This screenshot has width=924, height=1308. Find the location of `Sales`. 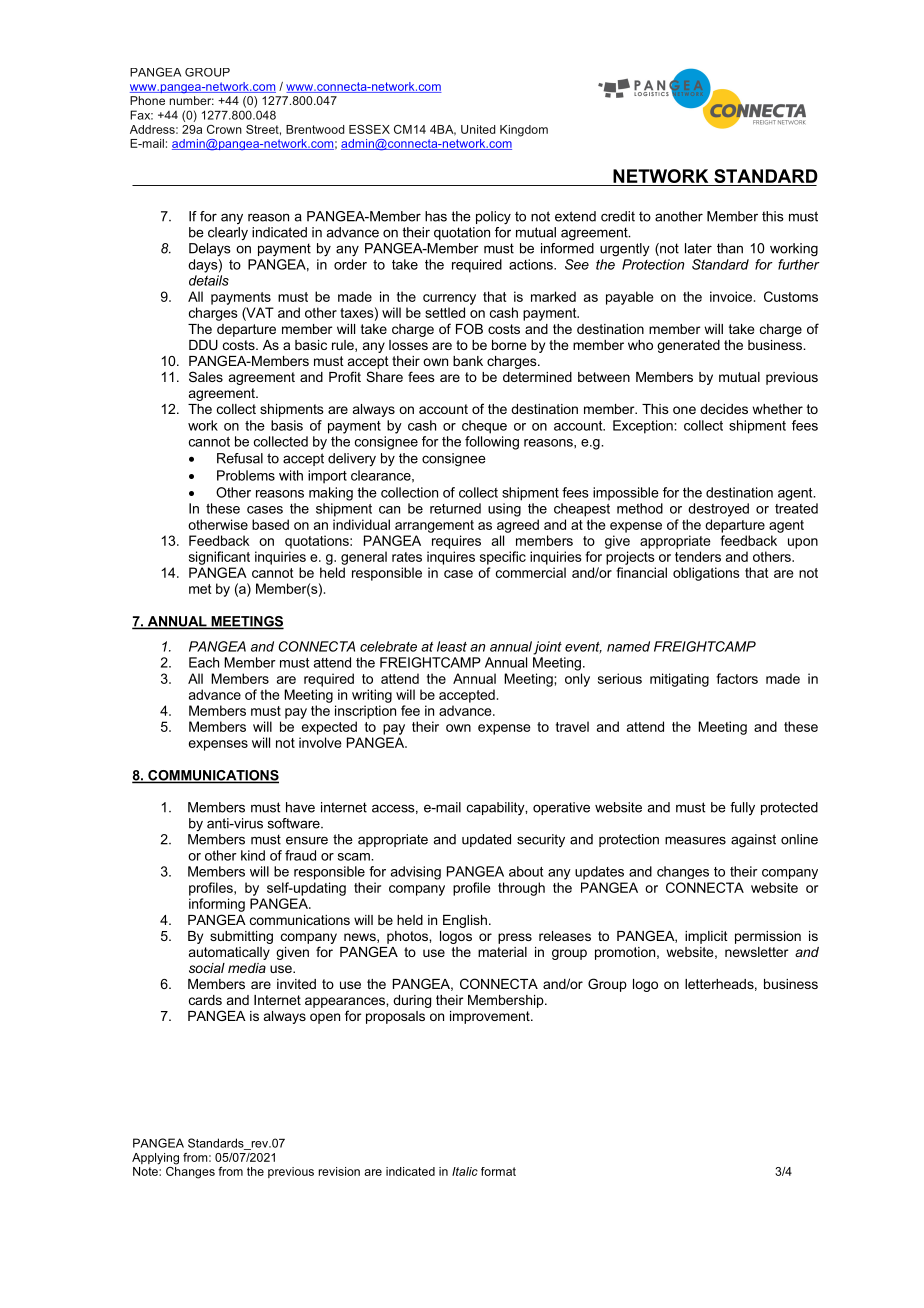

Sales is located at coordinates (206, 376).
